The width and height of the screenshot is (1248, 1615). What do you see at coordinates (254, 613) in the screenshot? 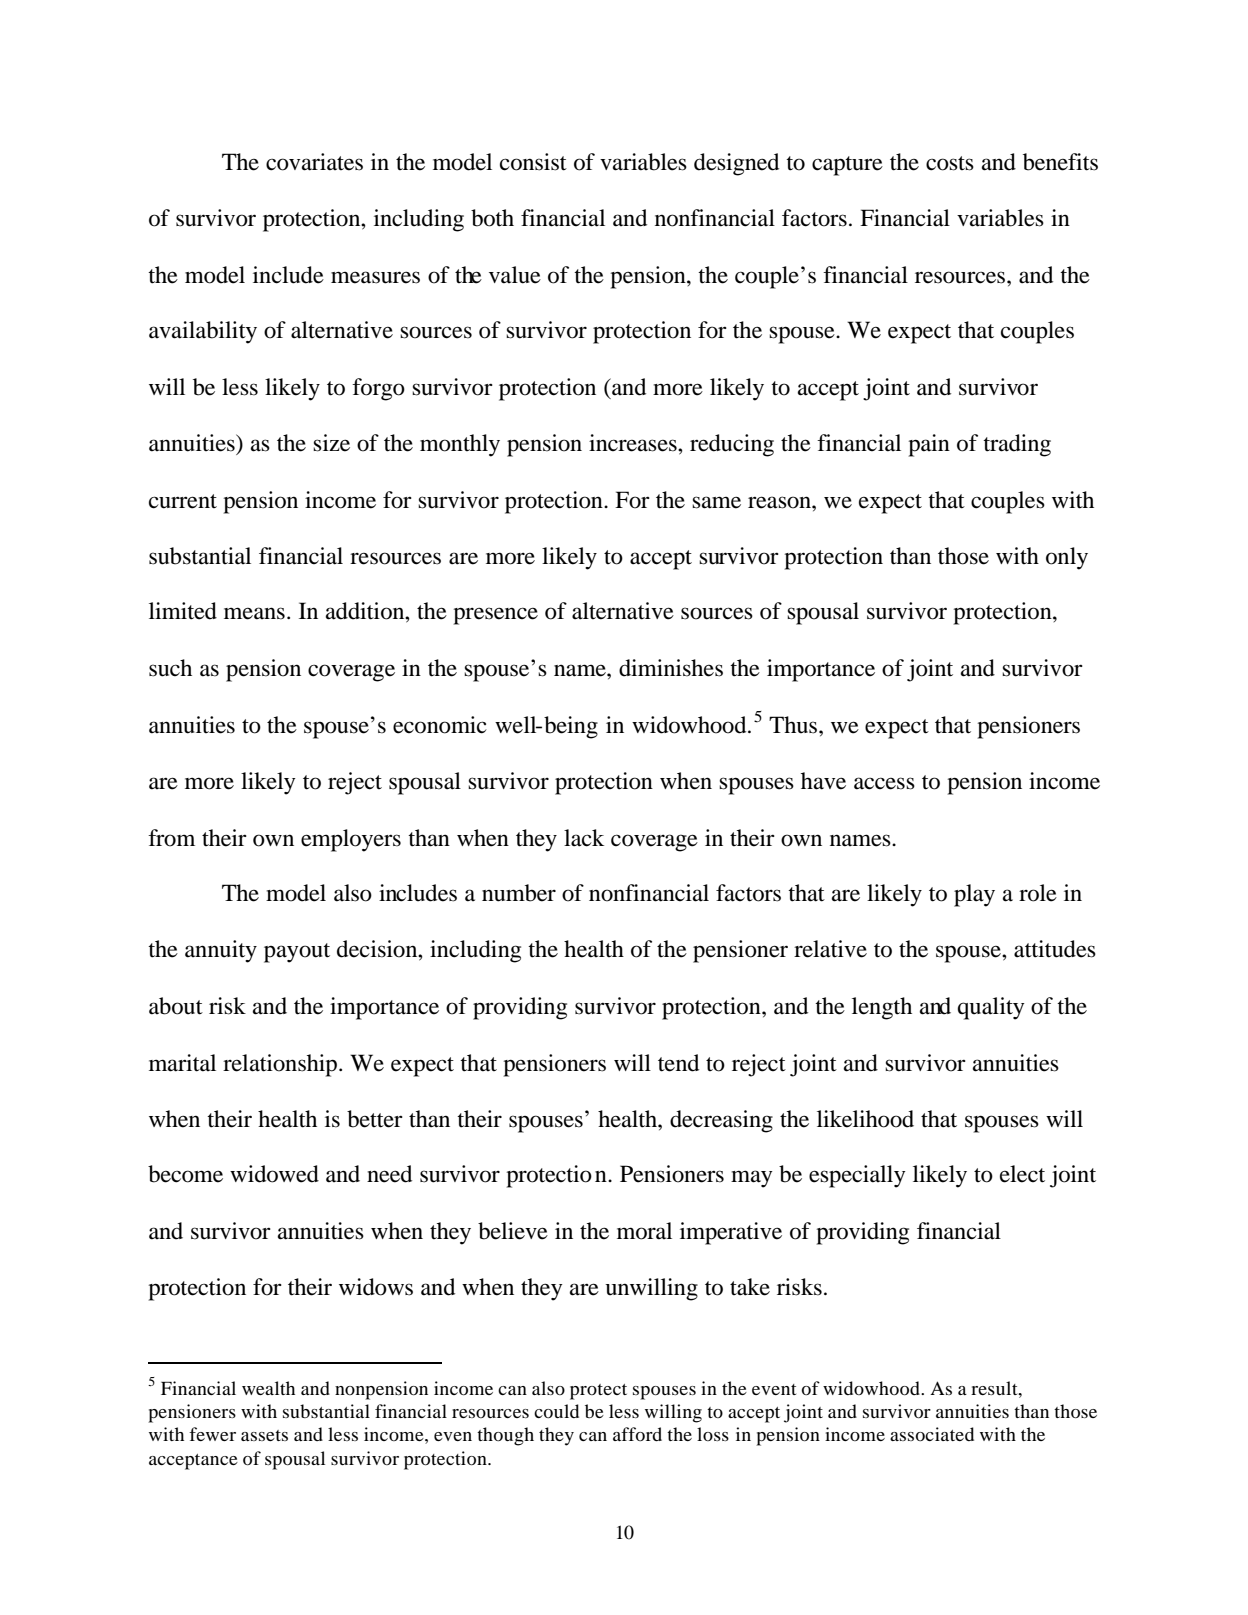
I see `means` at bounding box center [254, 613].
